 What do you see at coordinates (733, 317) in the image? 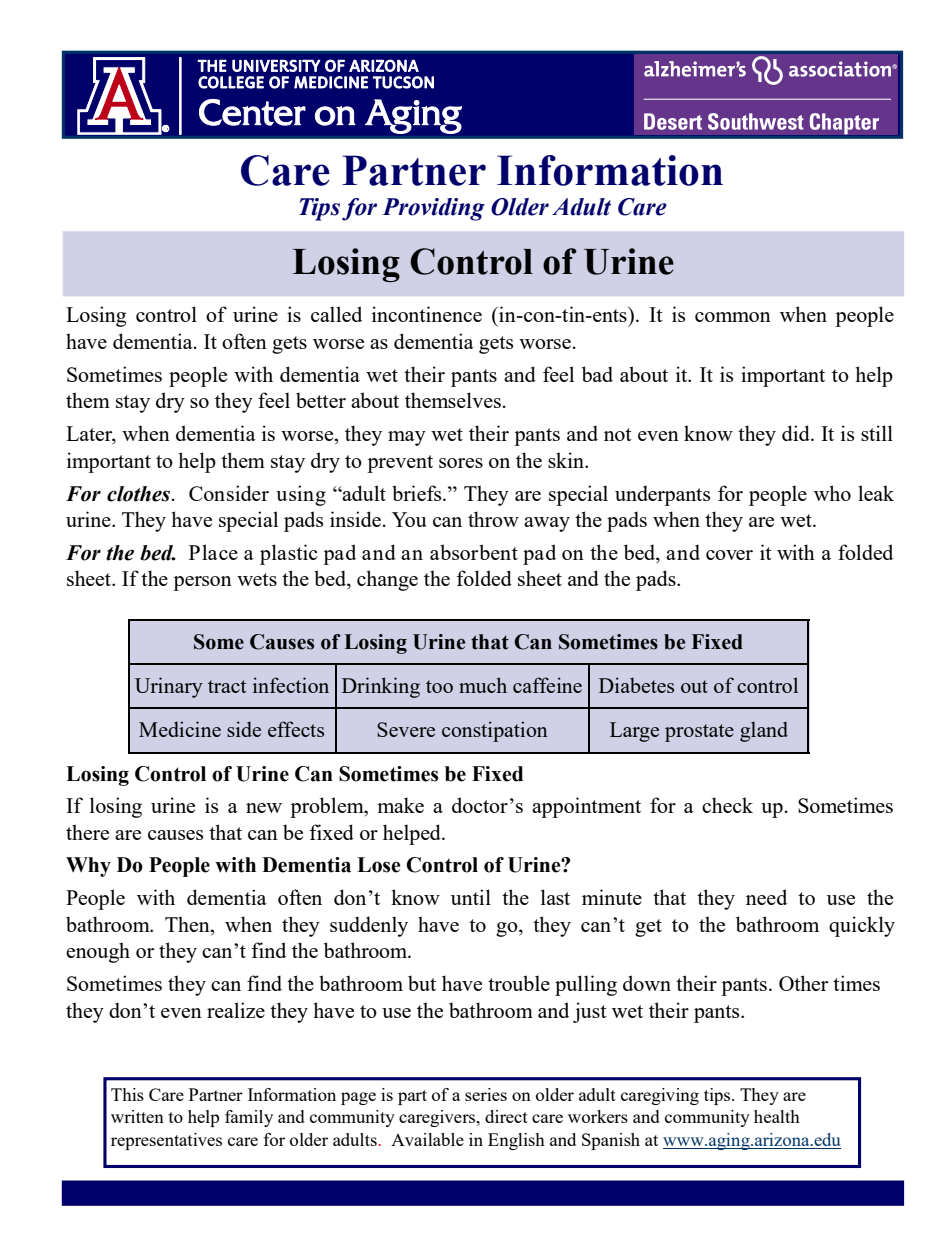
I see `common` at bounding box center [733, 317].
